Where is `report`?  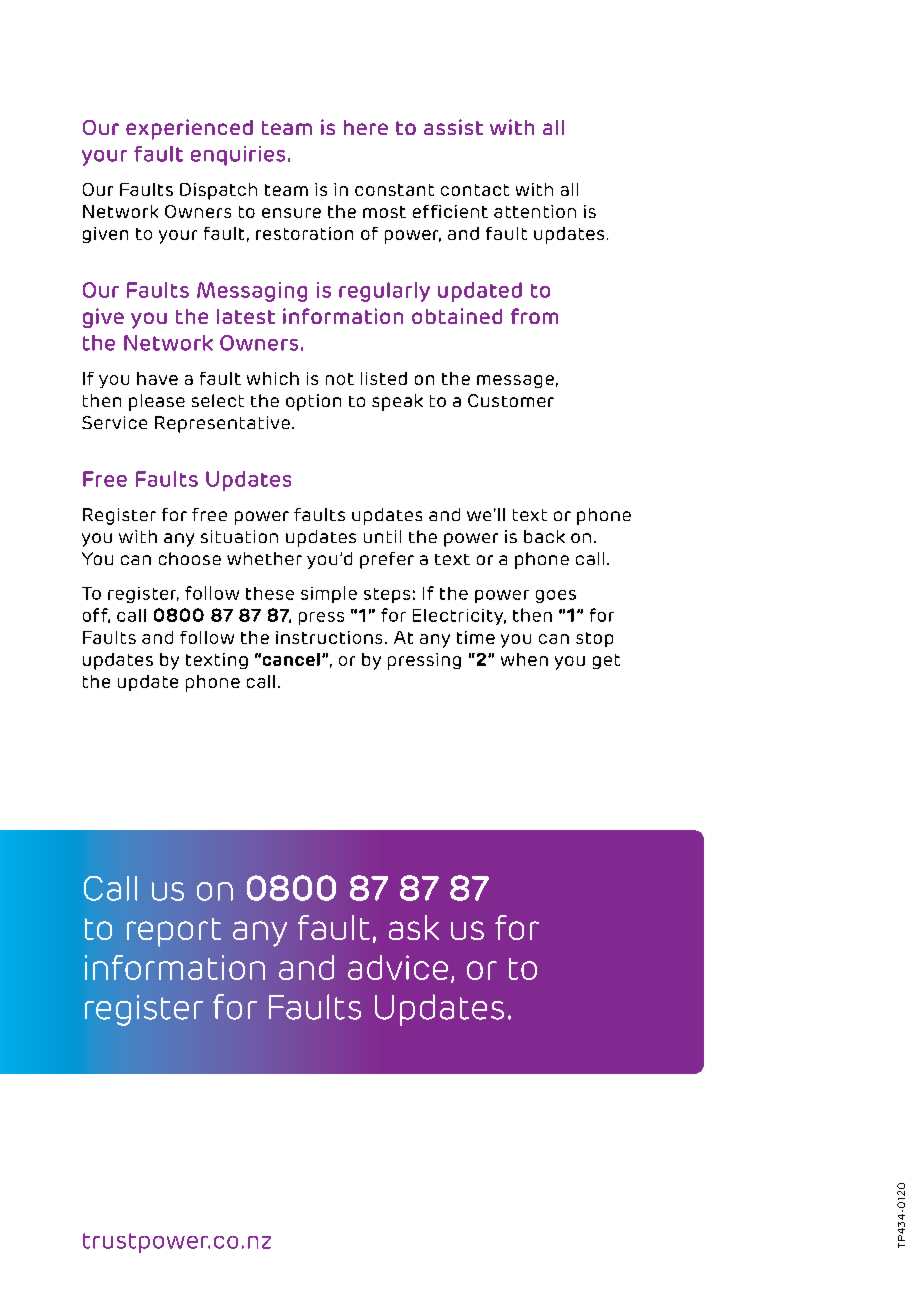
report is located at coordinates (174, 932).
